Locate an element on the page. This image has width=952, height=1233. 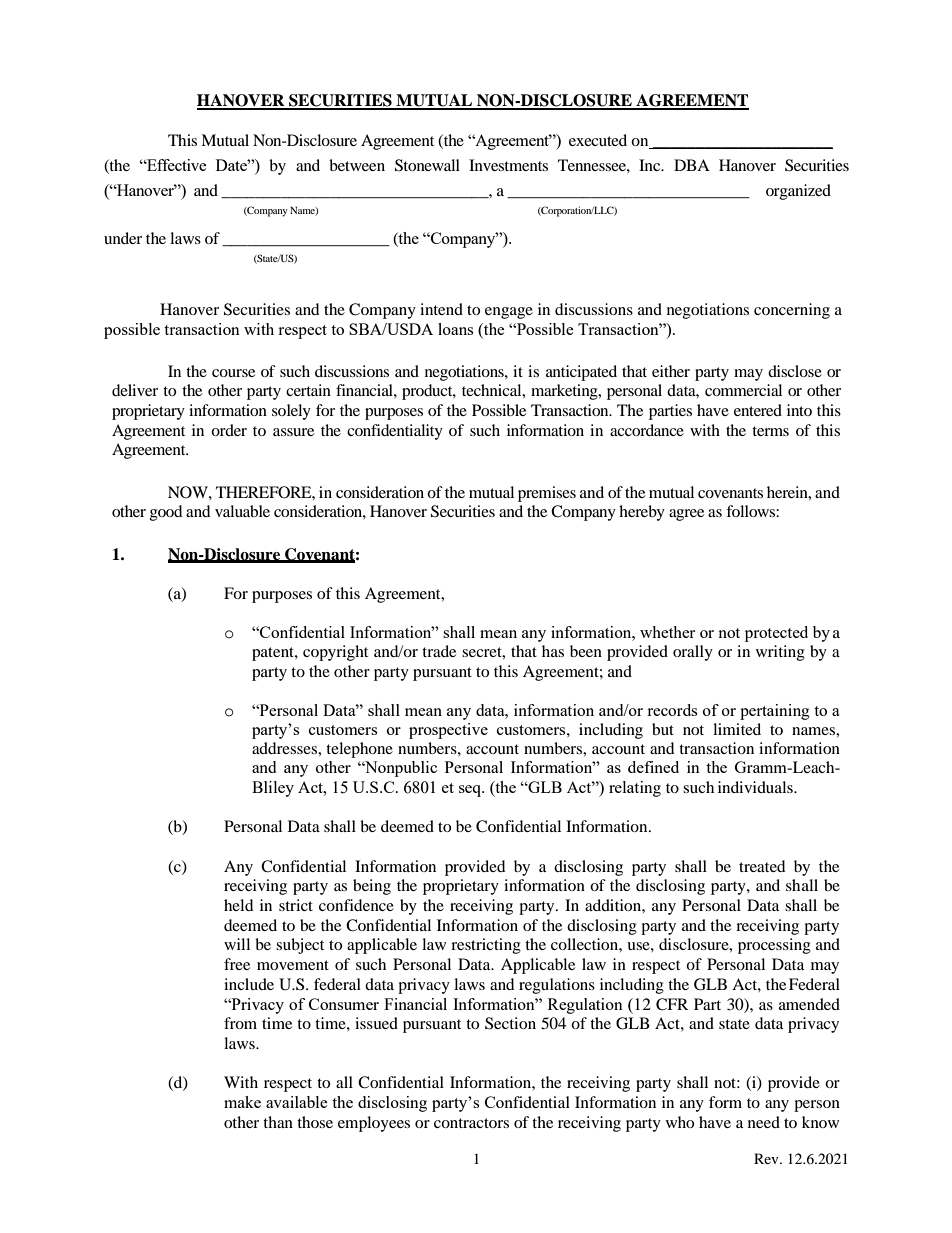
trade is located at coordinates (439, 651).
